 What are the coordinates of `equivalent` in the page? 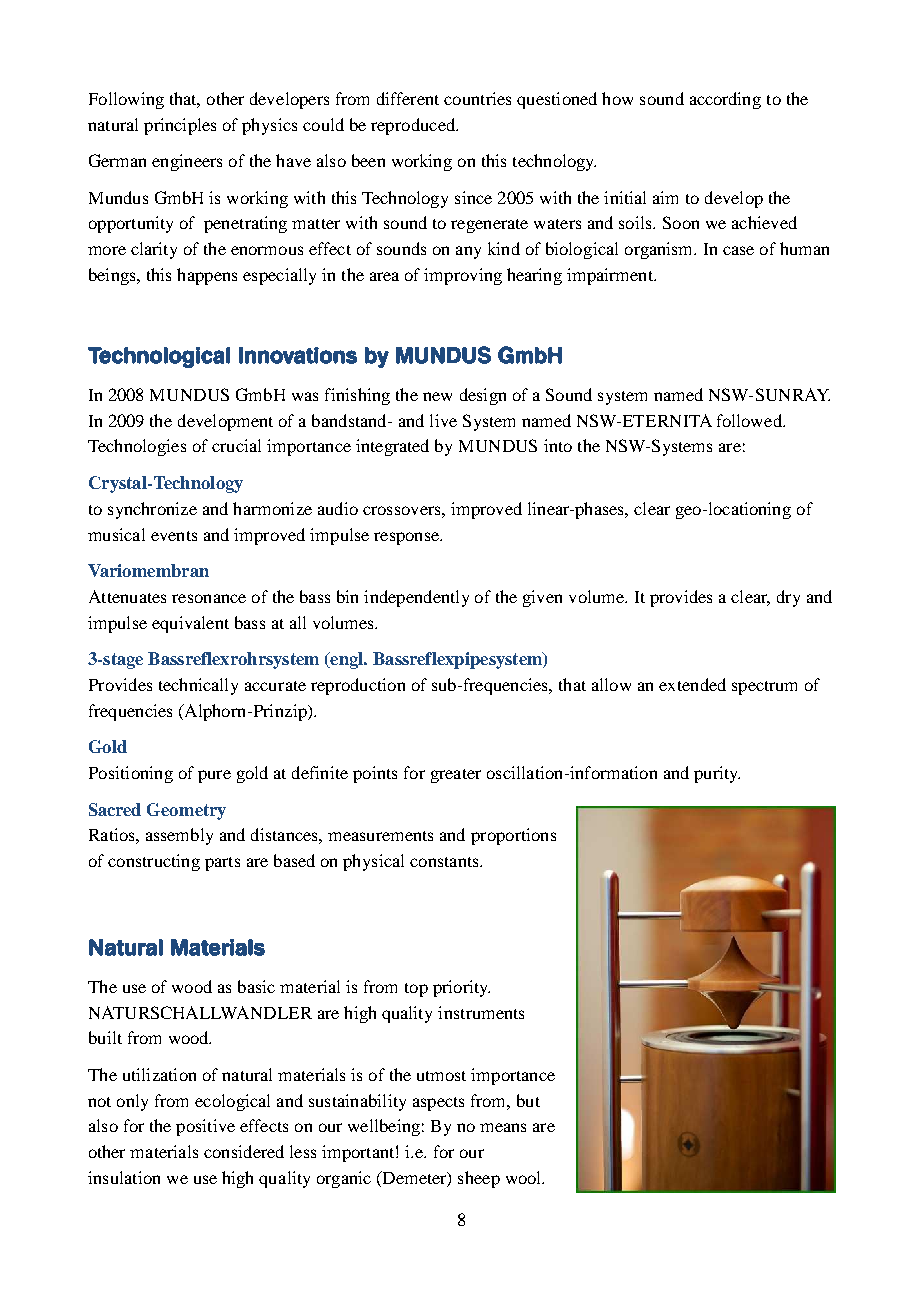 It's located at (190, 624).
